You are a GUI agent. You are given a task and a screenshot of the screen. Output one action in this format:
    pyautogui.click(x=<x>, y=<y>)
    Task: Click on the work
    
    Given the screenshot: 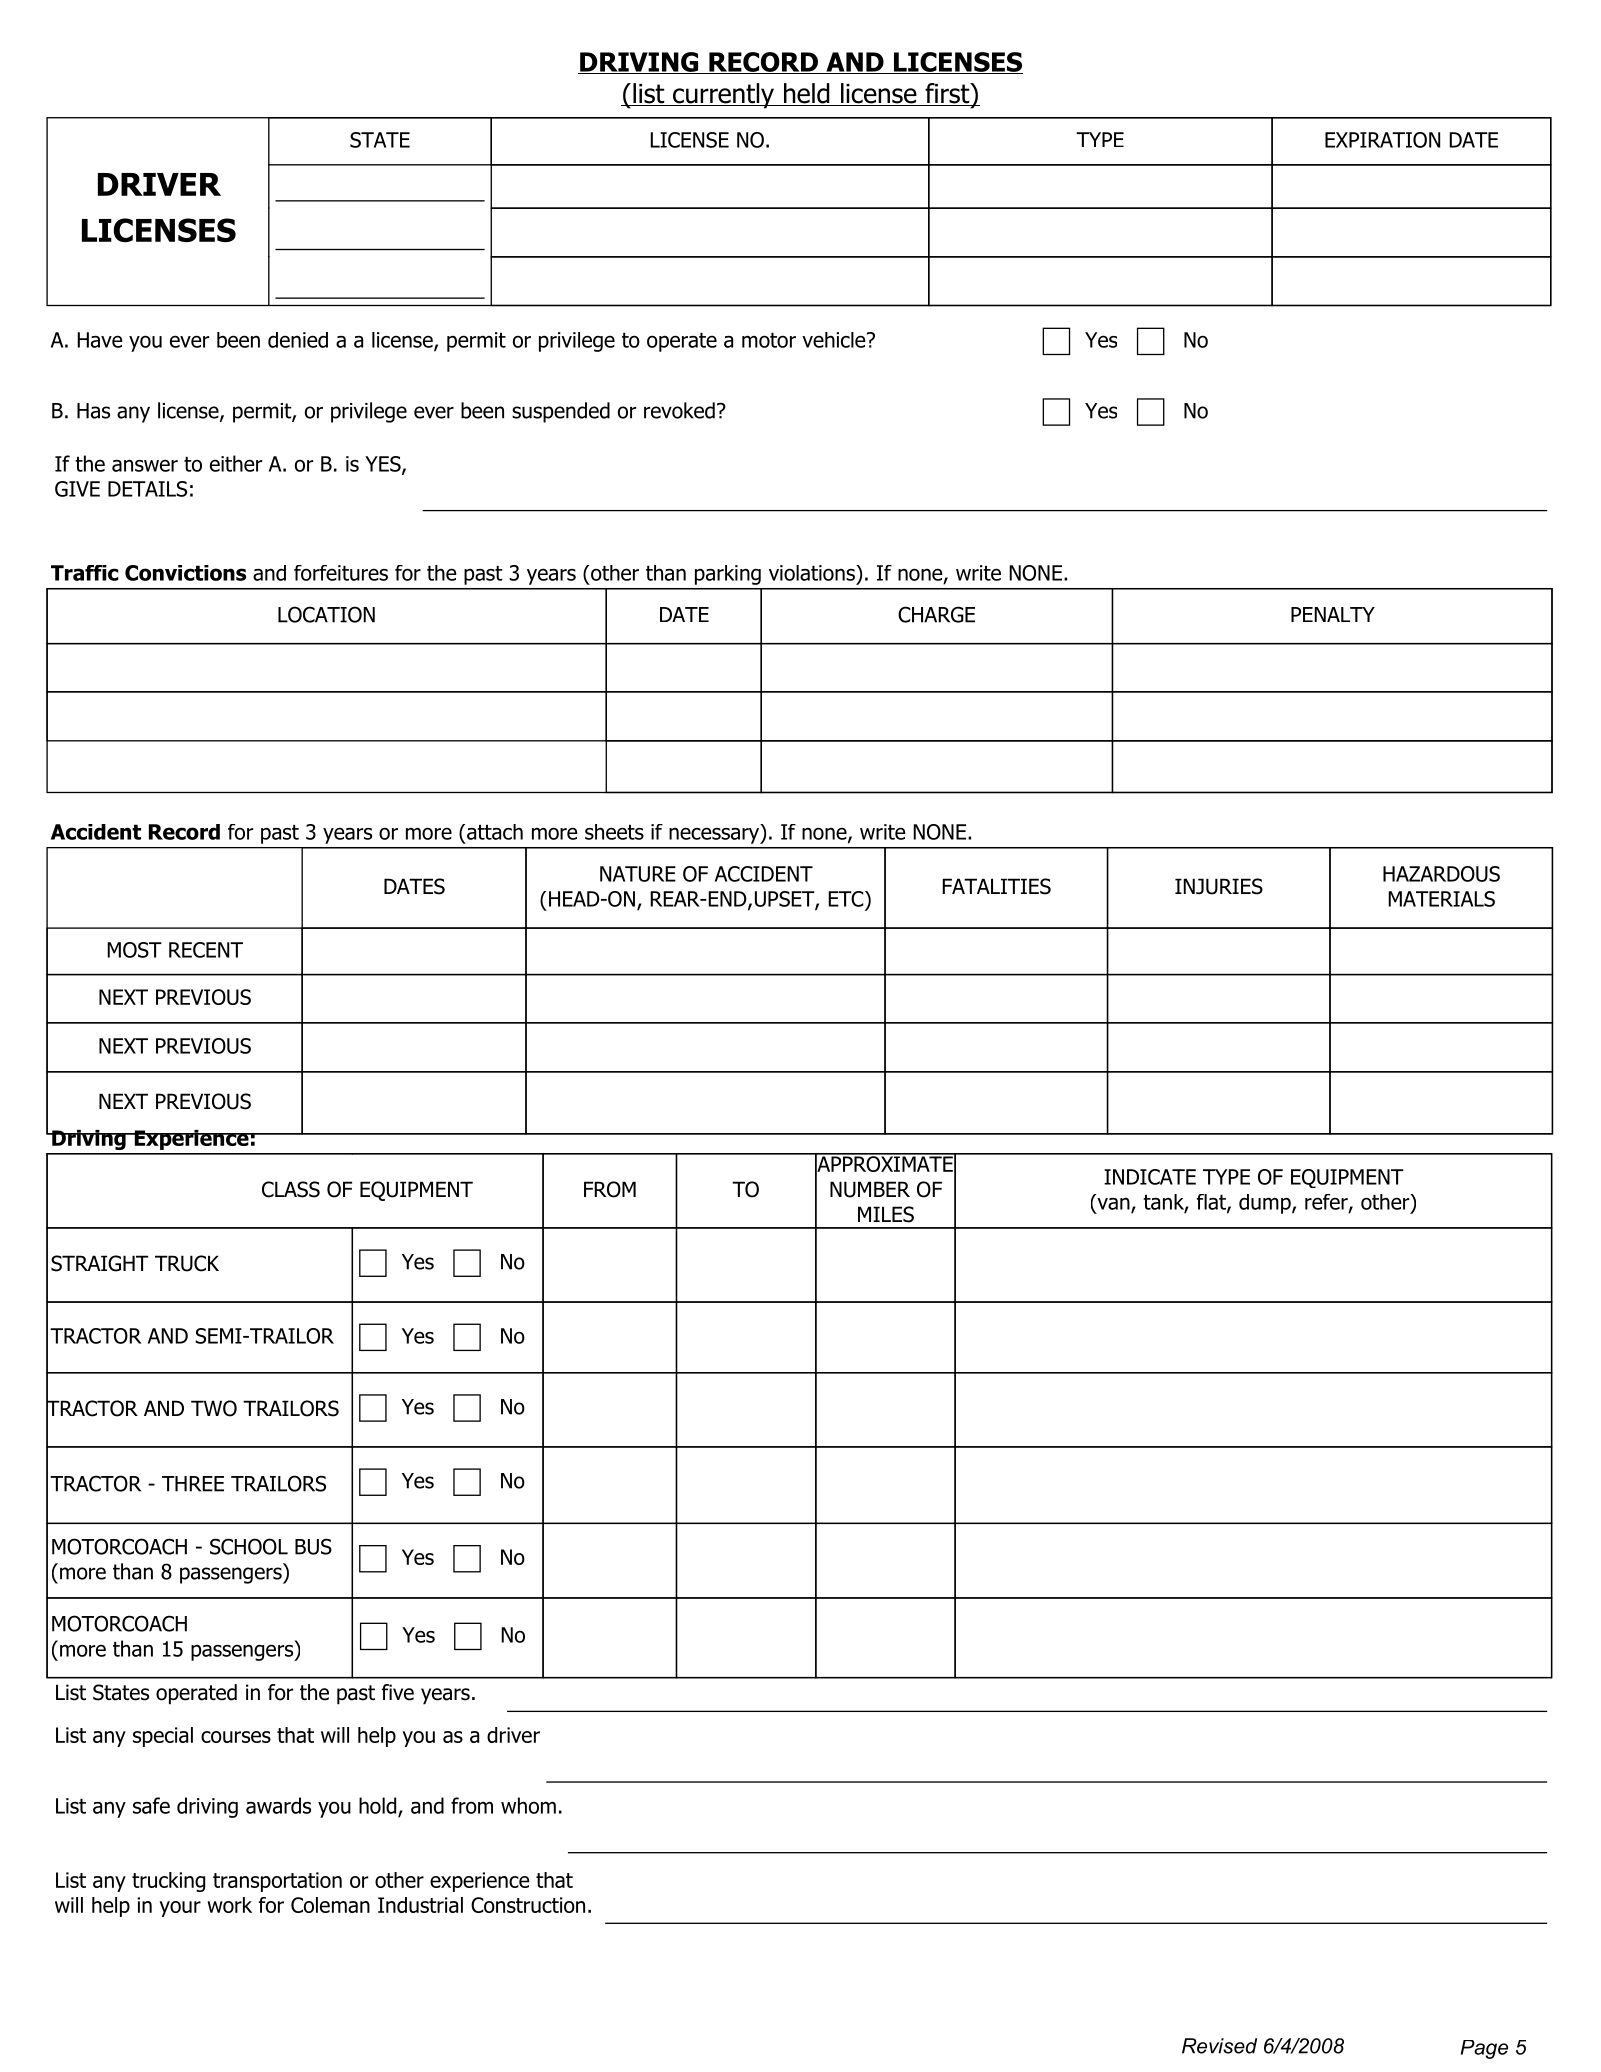 What is the action you would take?
    pyautogui.click(x=229, y=1905)
